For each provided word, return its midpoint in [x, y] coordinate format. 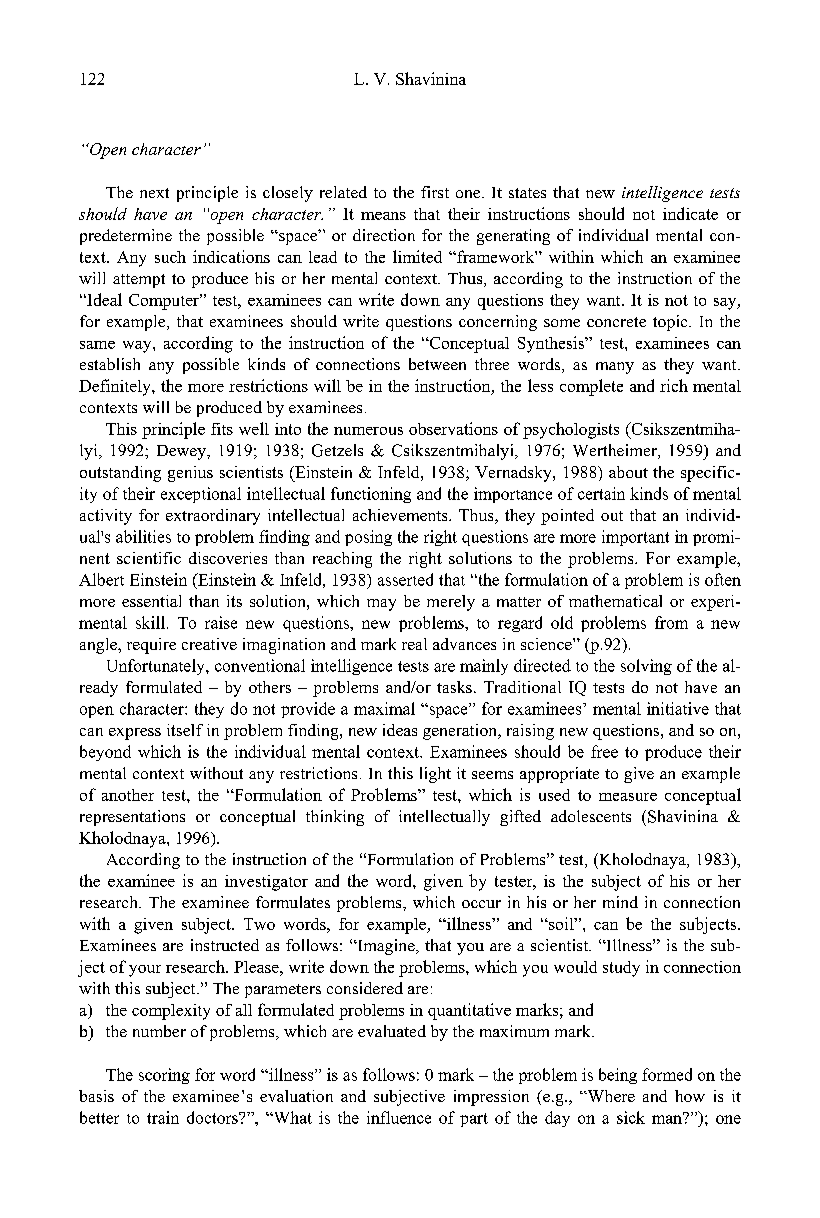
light [435, 775]
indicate [690, 213]
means [383, 216]
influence [399, 1117]
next [154, 193]
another [128, 795]
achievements [401, 515]
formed [667, 1074]
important [635, 538]
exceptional [201, 495]
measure [628, 797]
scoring [164, 1076]
